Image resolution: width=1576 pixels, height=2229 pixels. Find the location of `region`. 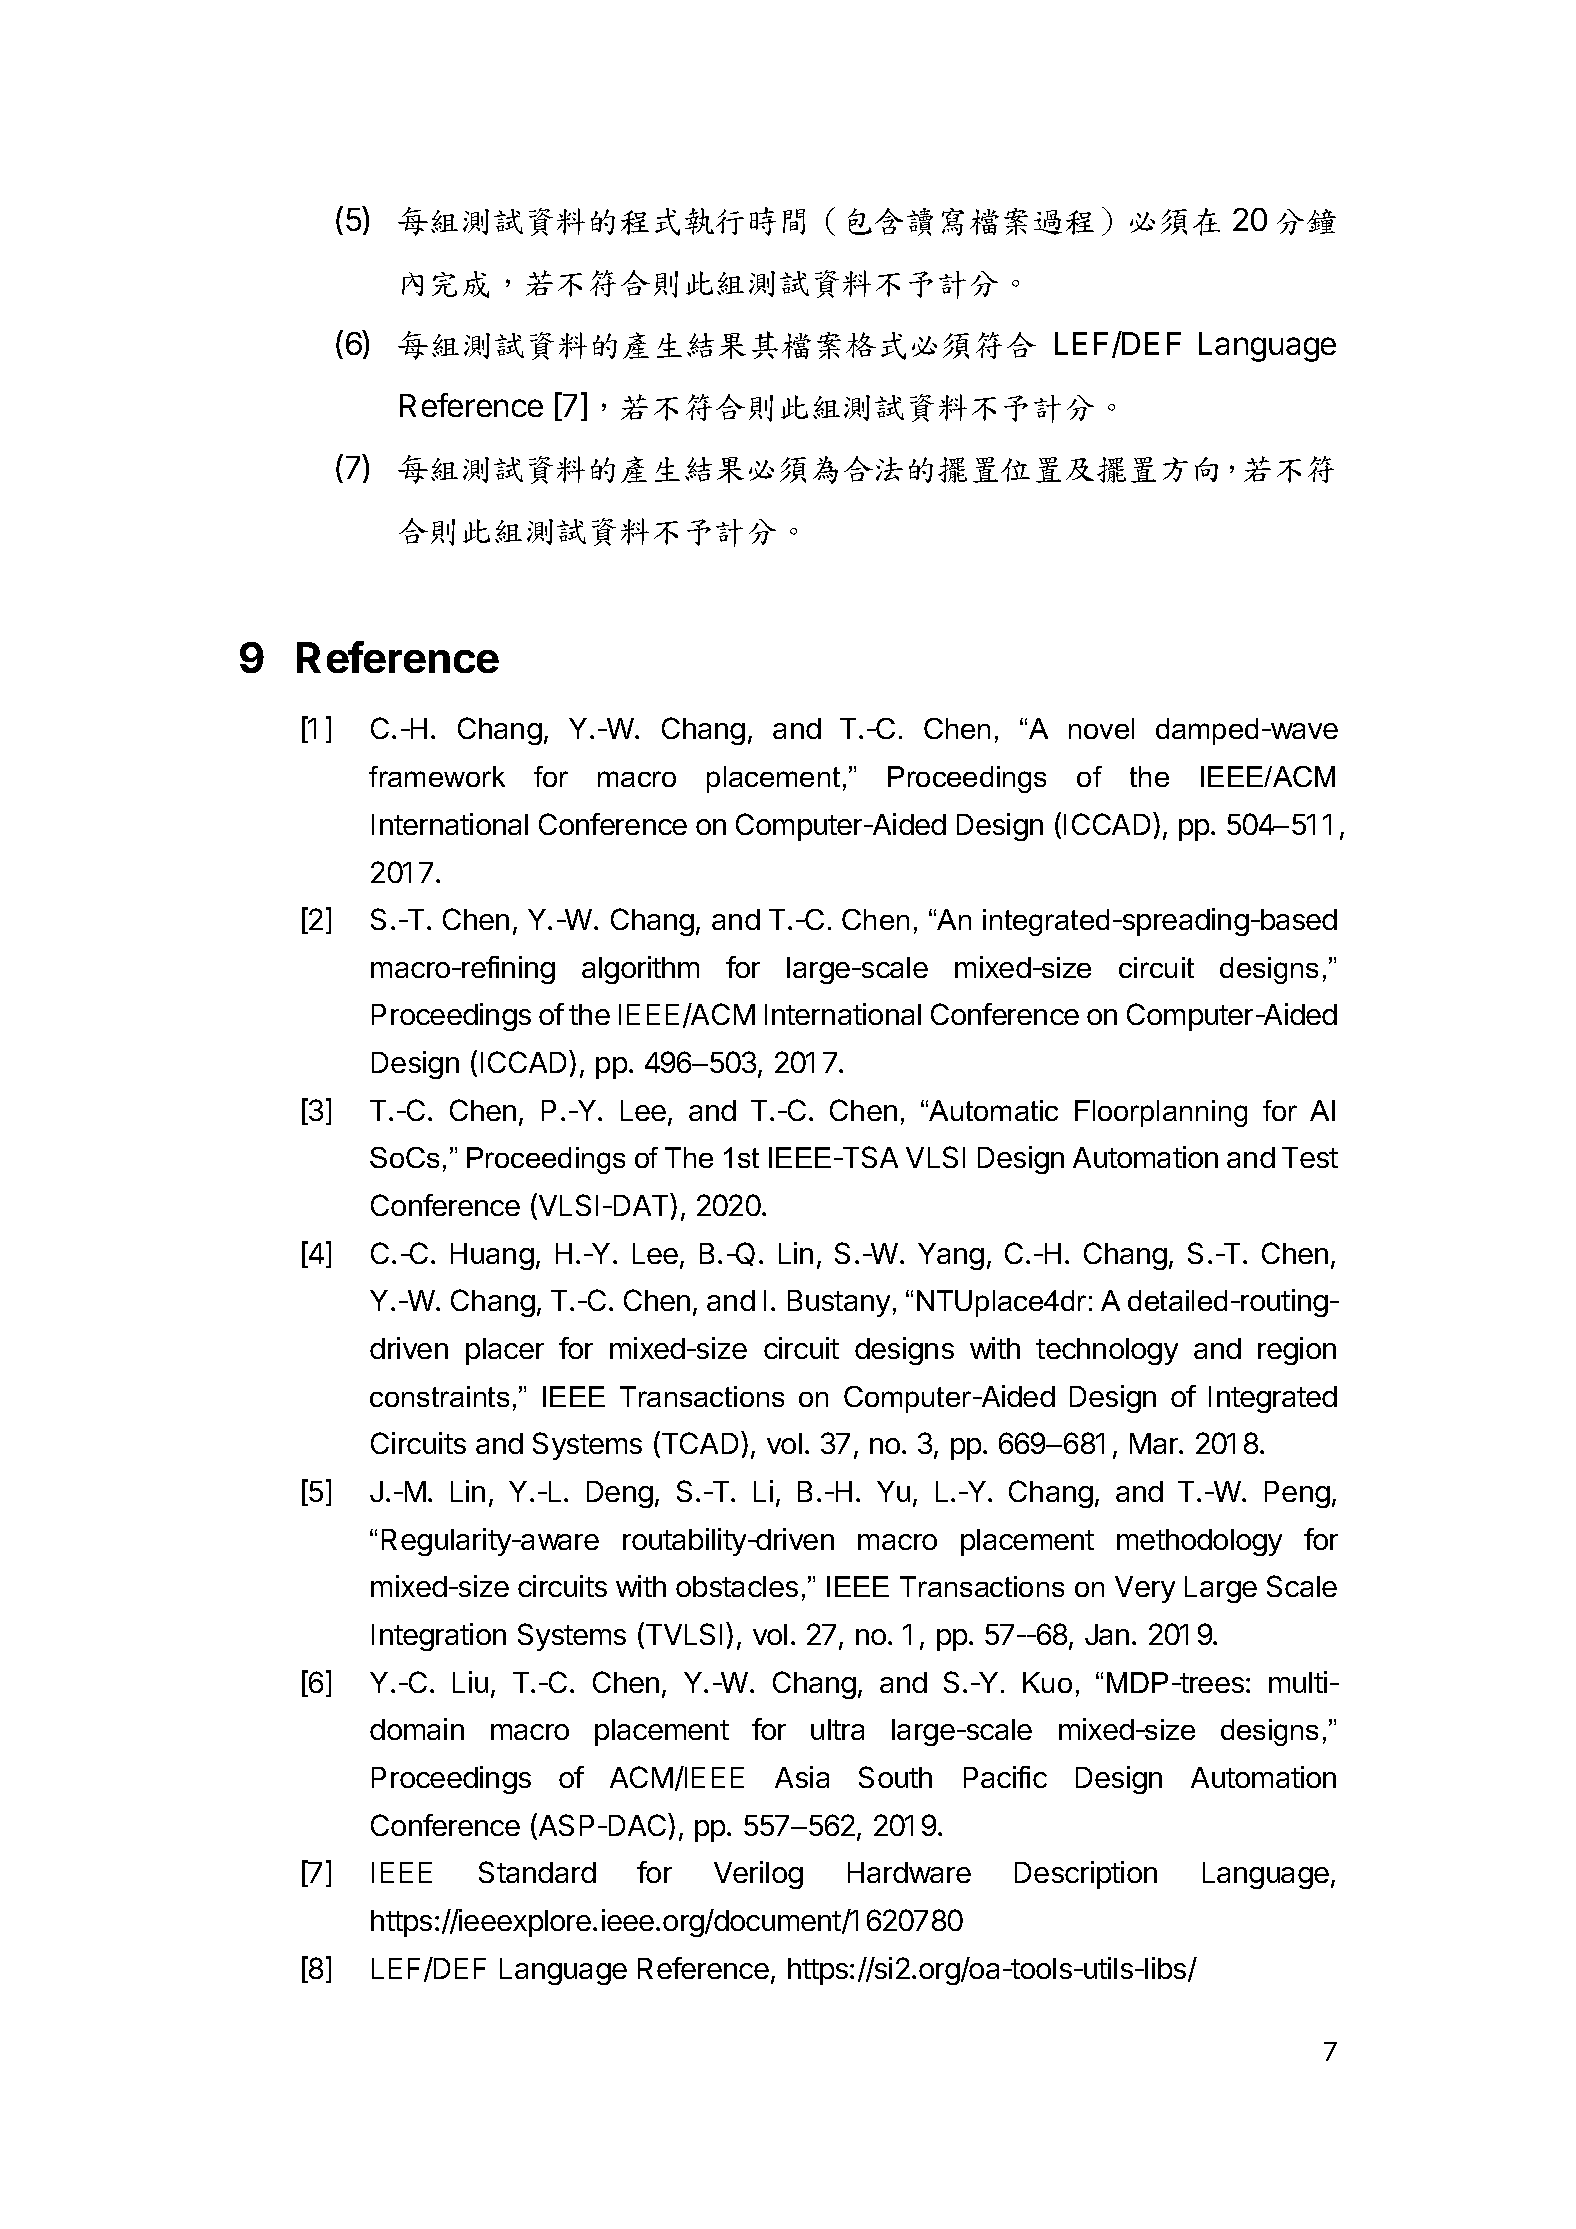

region is located at coordinates (1297, 1351).
